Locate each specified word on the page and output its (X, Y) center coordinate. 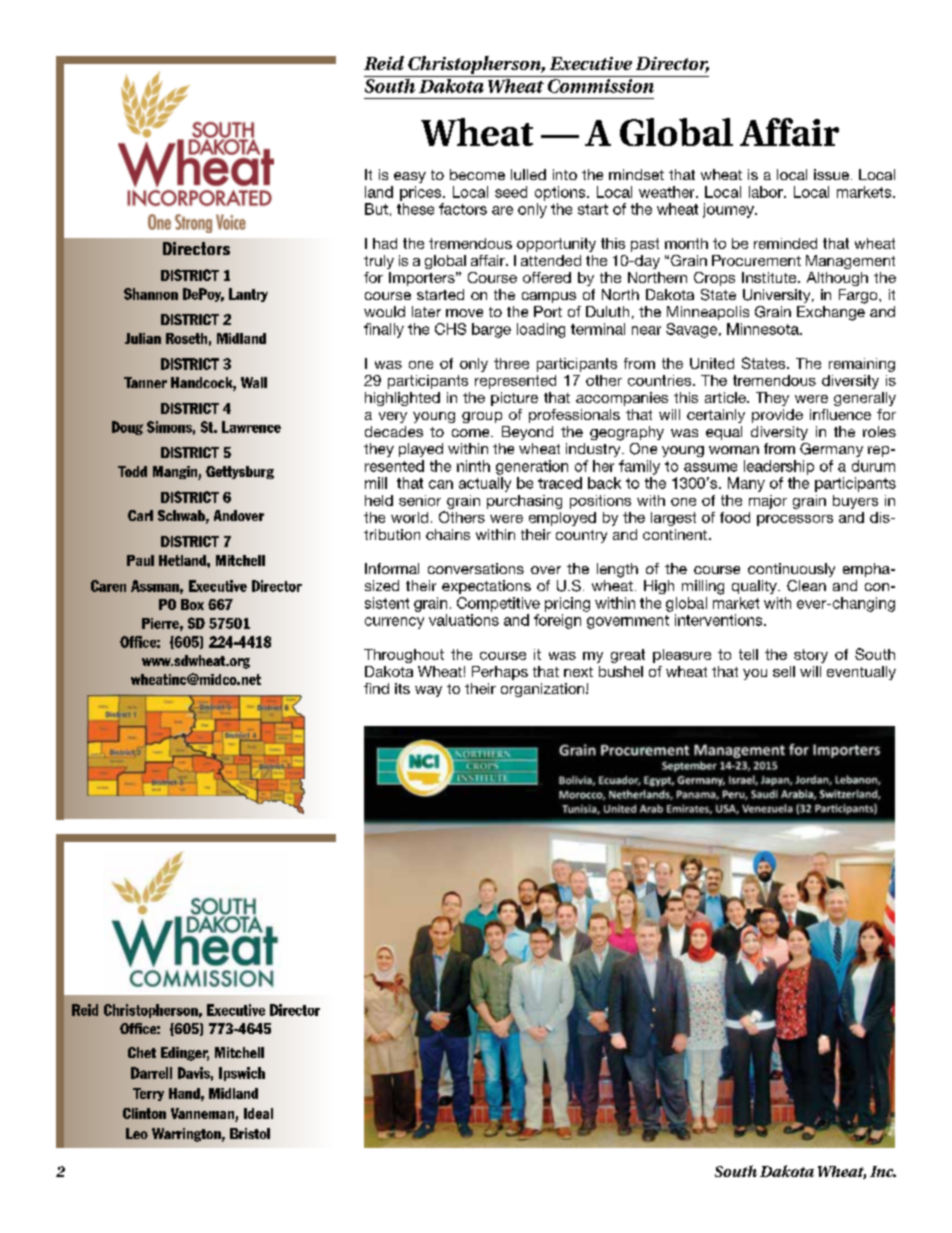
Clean (806, 586)
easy (410, 177)
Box (192, 604)
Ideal (258, 1113)
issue (831, 174)
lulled (528, 174)
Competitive (498, 604)
